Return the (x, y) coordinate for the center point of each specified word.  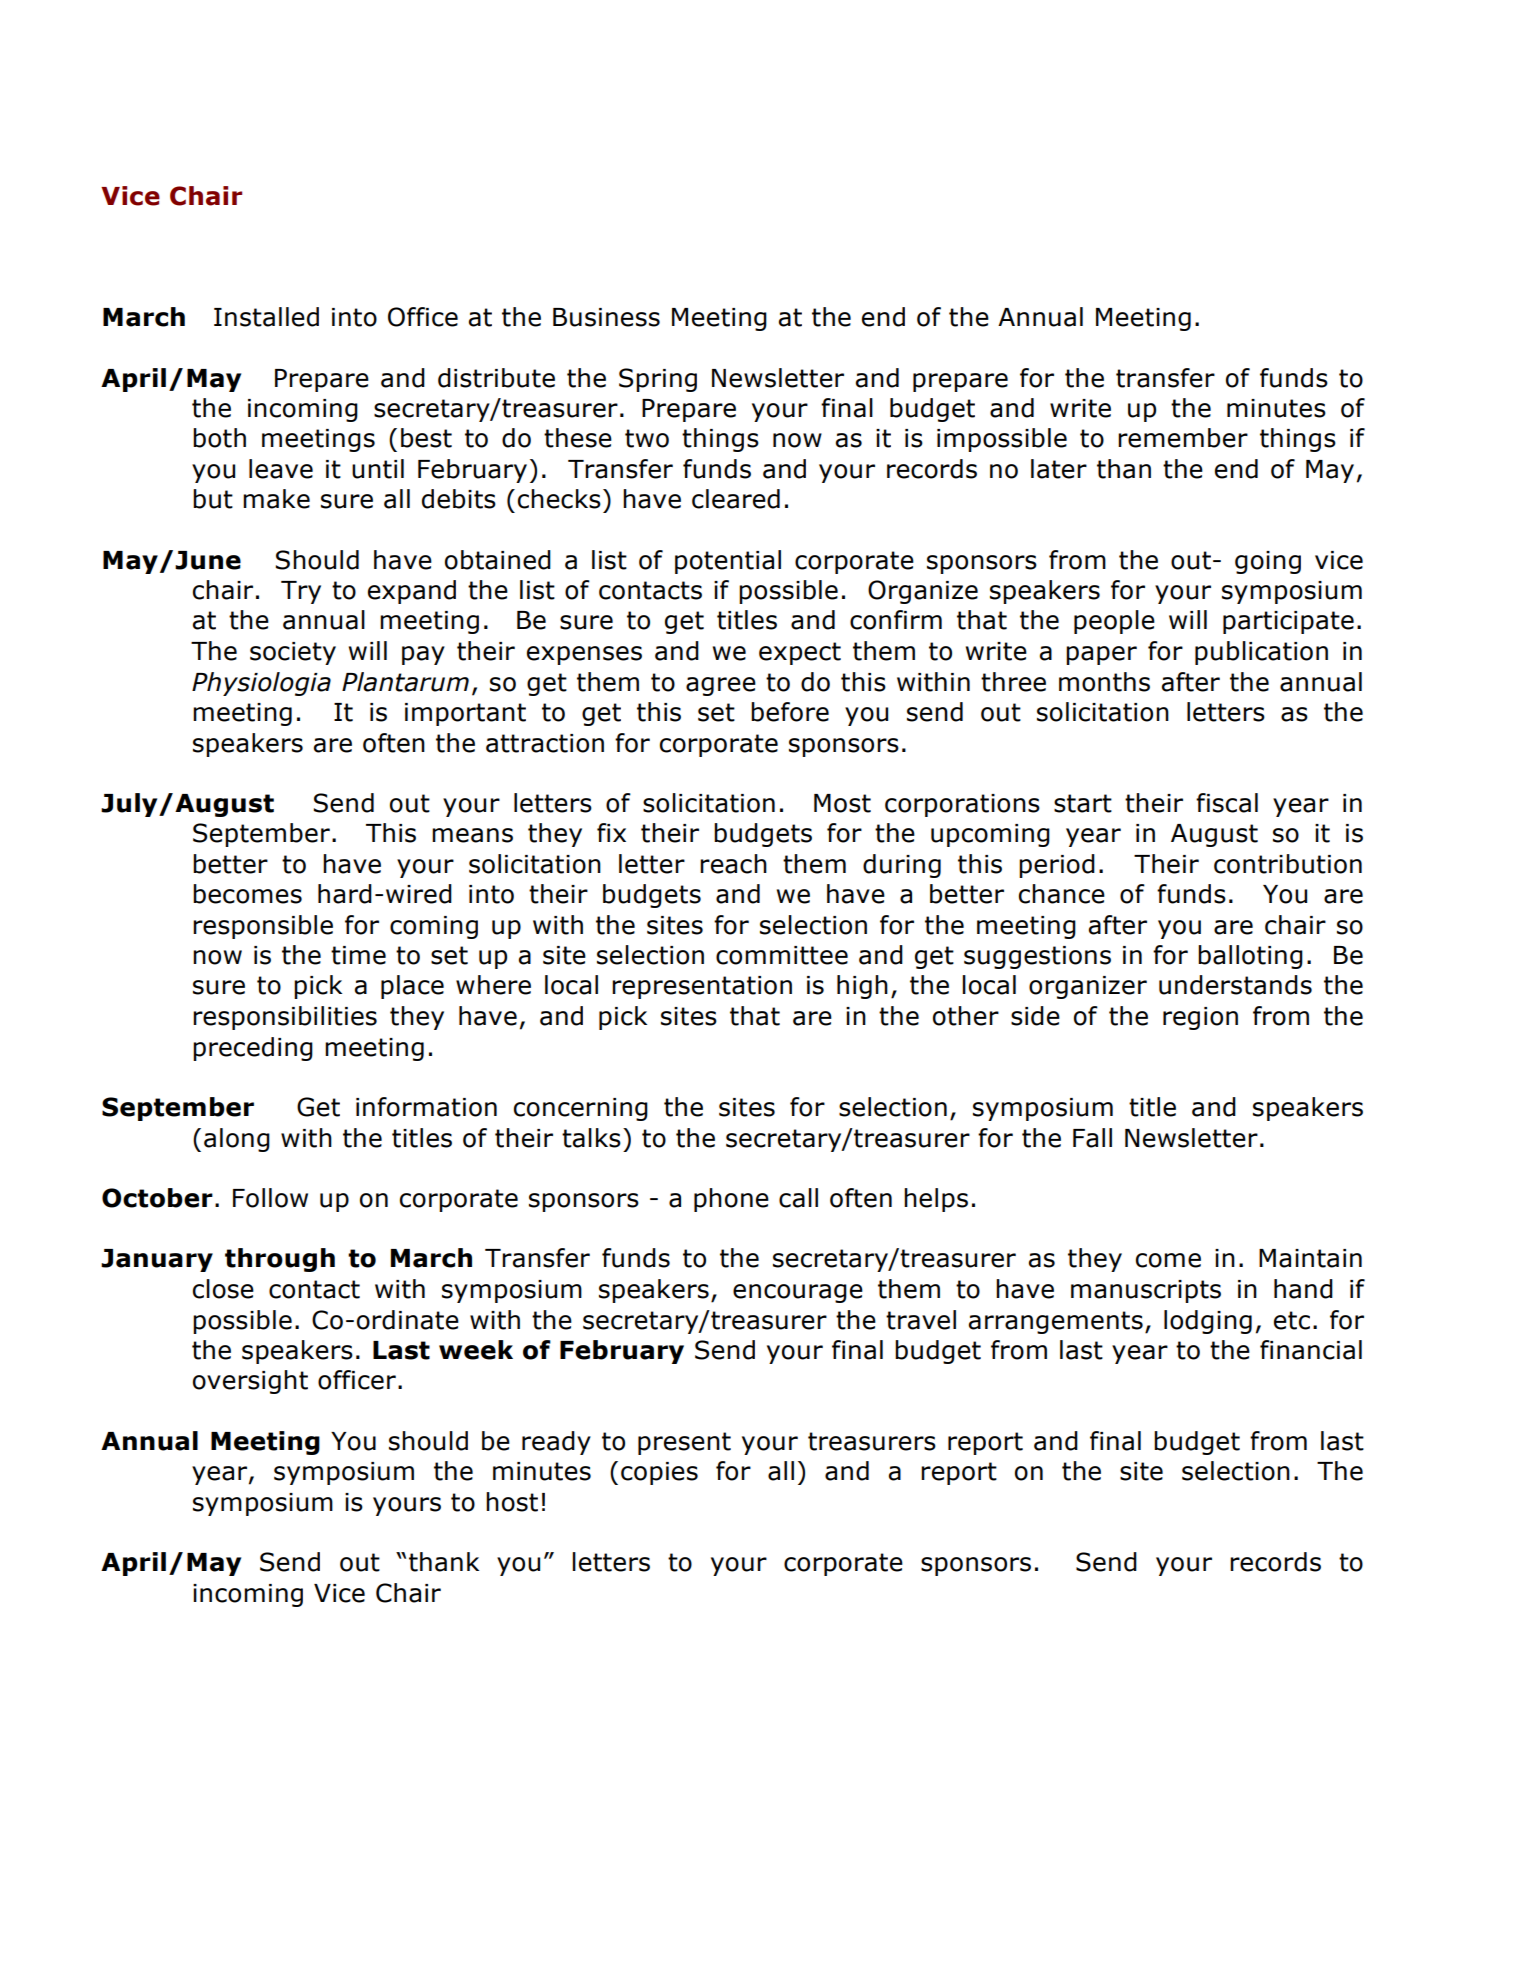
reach (733, 864)
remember (1183, 438)
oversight (250, 1382)
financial (1311, 1350)
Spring (658, 380)
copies (659, 1473)
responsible (263, 927)
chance (1062, 894)
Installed (266, 317)
